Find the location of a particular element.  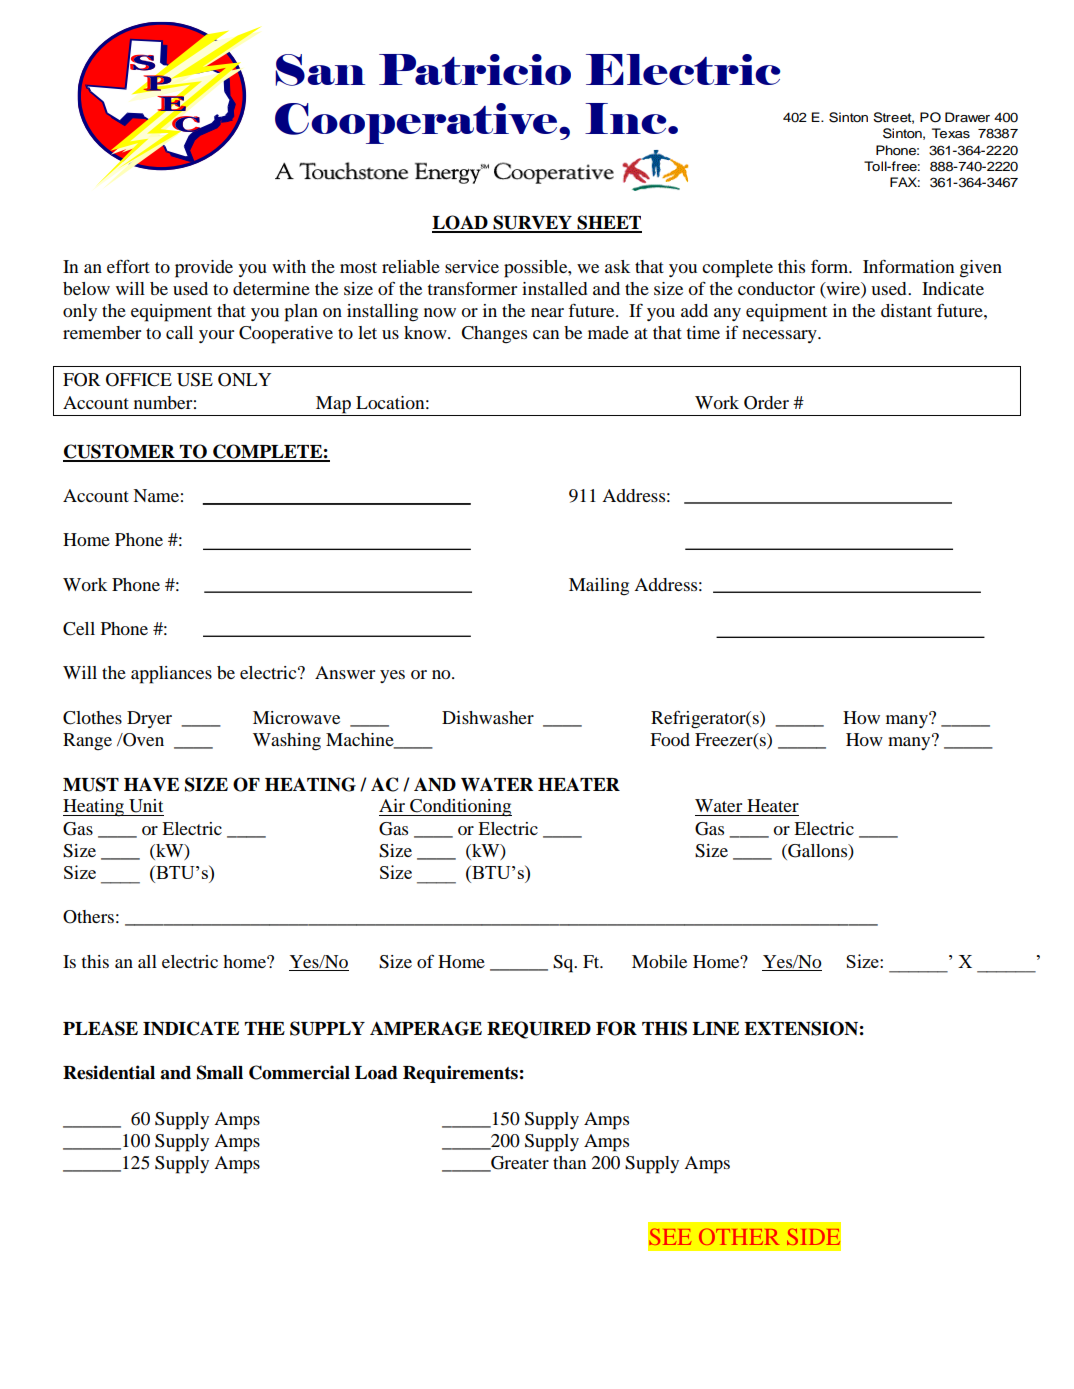

Patricio is located at coordinates (475, 69).
